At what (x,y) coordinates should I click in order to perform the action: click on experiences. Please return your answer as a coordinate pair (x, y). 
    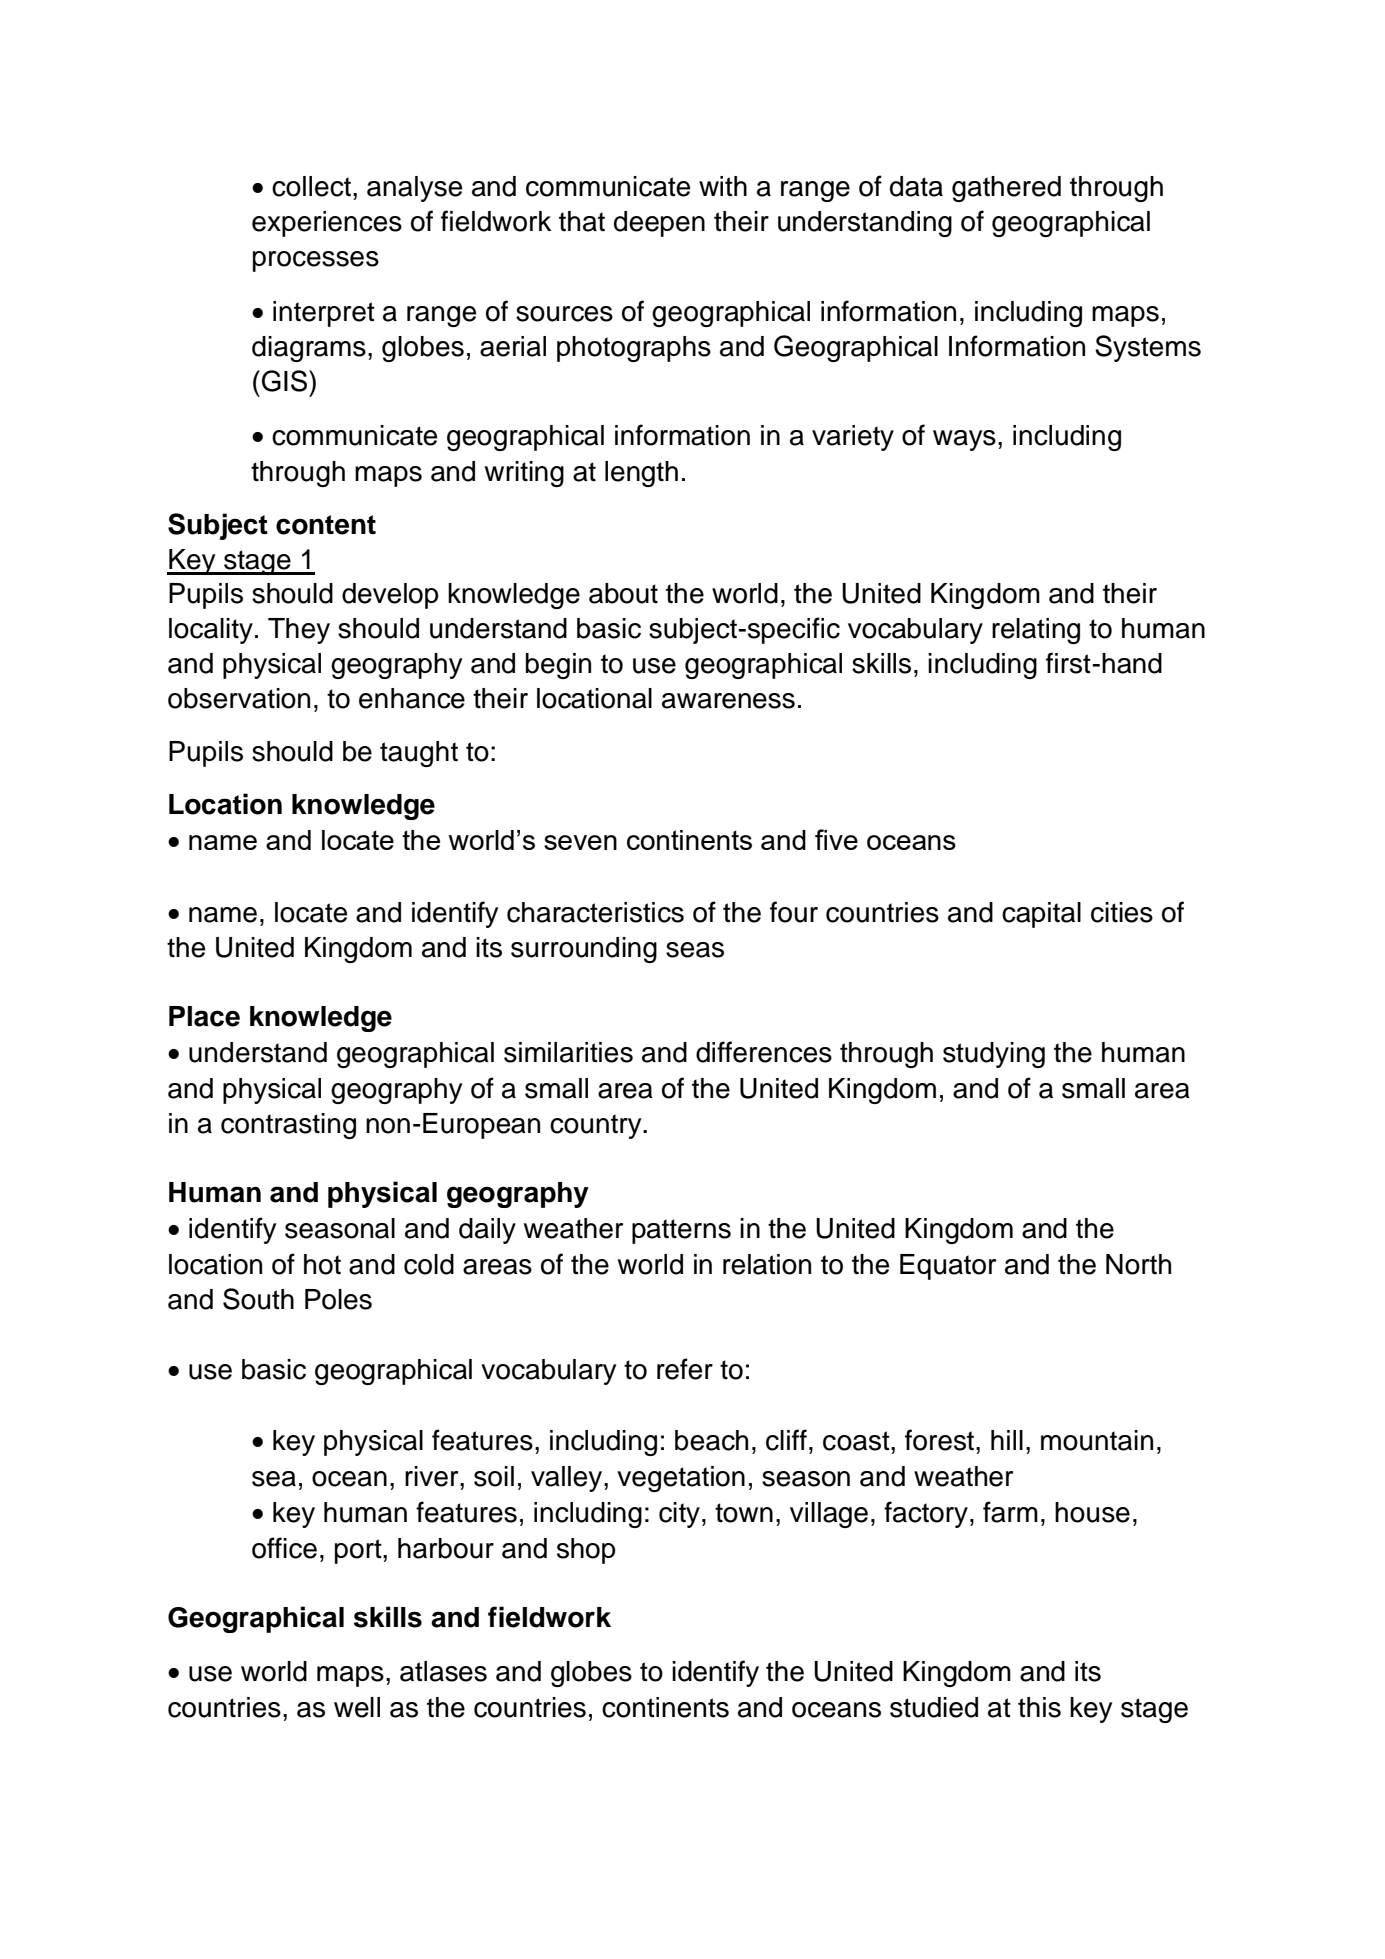
    Looking at the image, I should click on (327, 224).
